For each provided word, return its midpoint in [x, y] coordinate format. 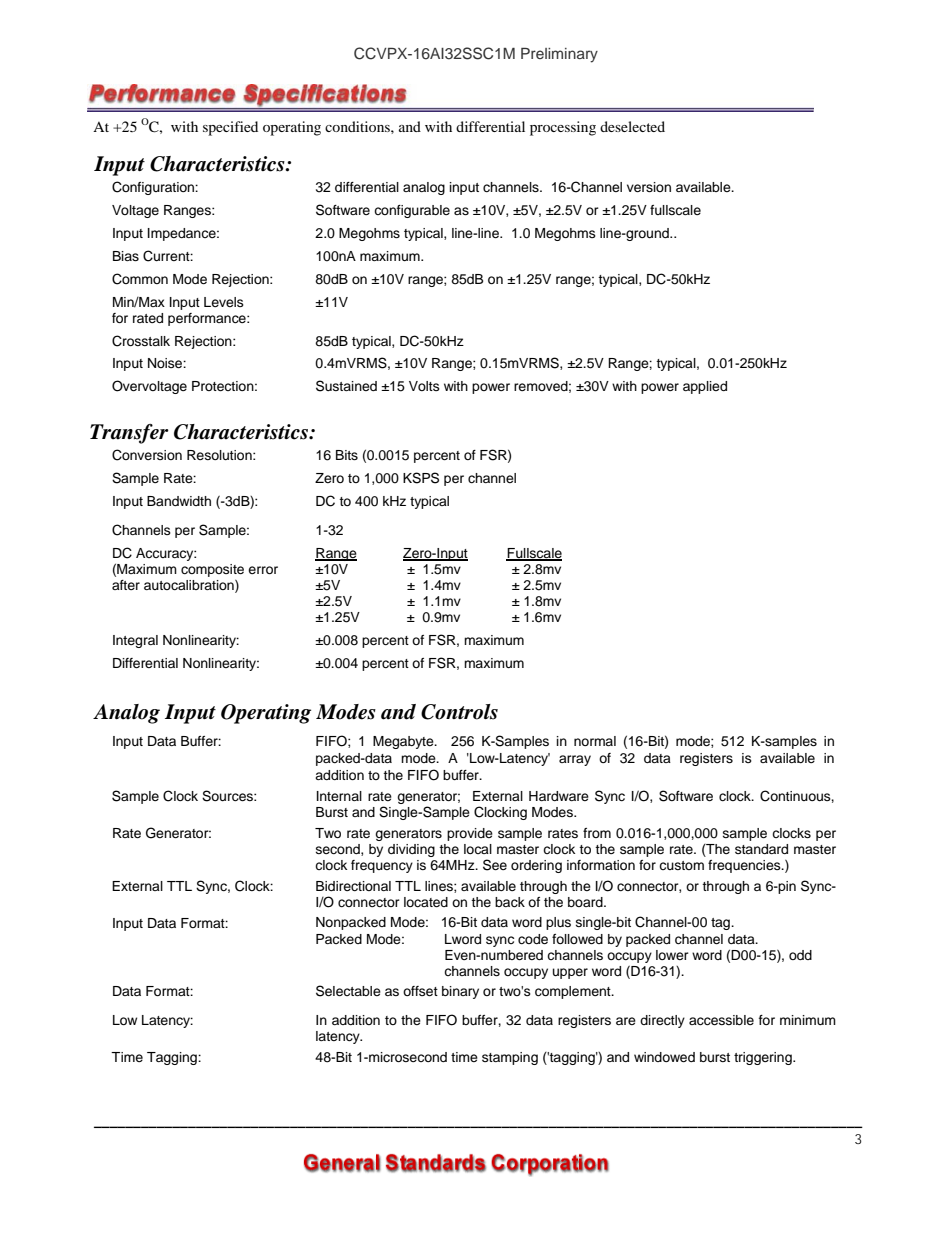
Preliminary [559, 55]
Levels [224, 302]
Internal [339, 796]
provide [470, 834]
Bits [347, 455]
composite [212, 570]
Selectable [348, 991]
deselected [632, 126]
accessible [721, 1020]
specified [230, 128]
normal [595, 741]
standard [761, 849]
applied [705, 387]
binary [460, 992]
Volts [424, 386]
